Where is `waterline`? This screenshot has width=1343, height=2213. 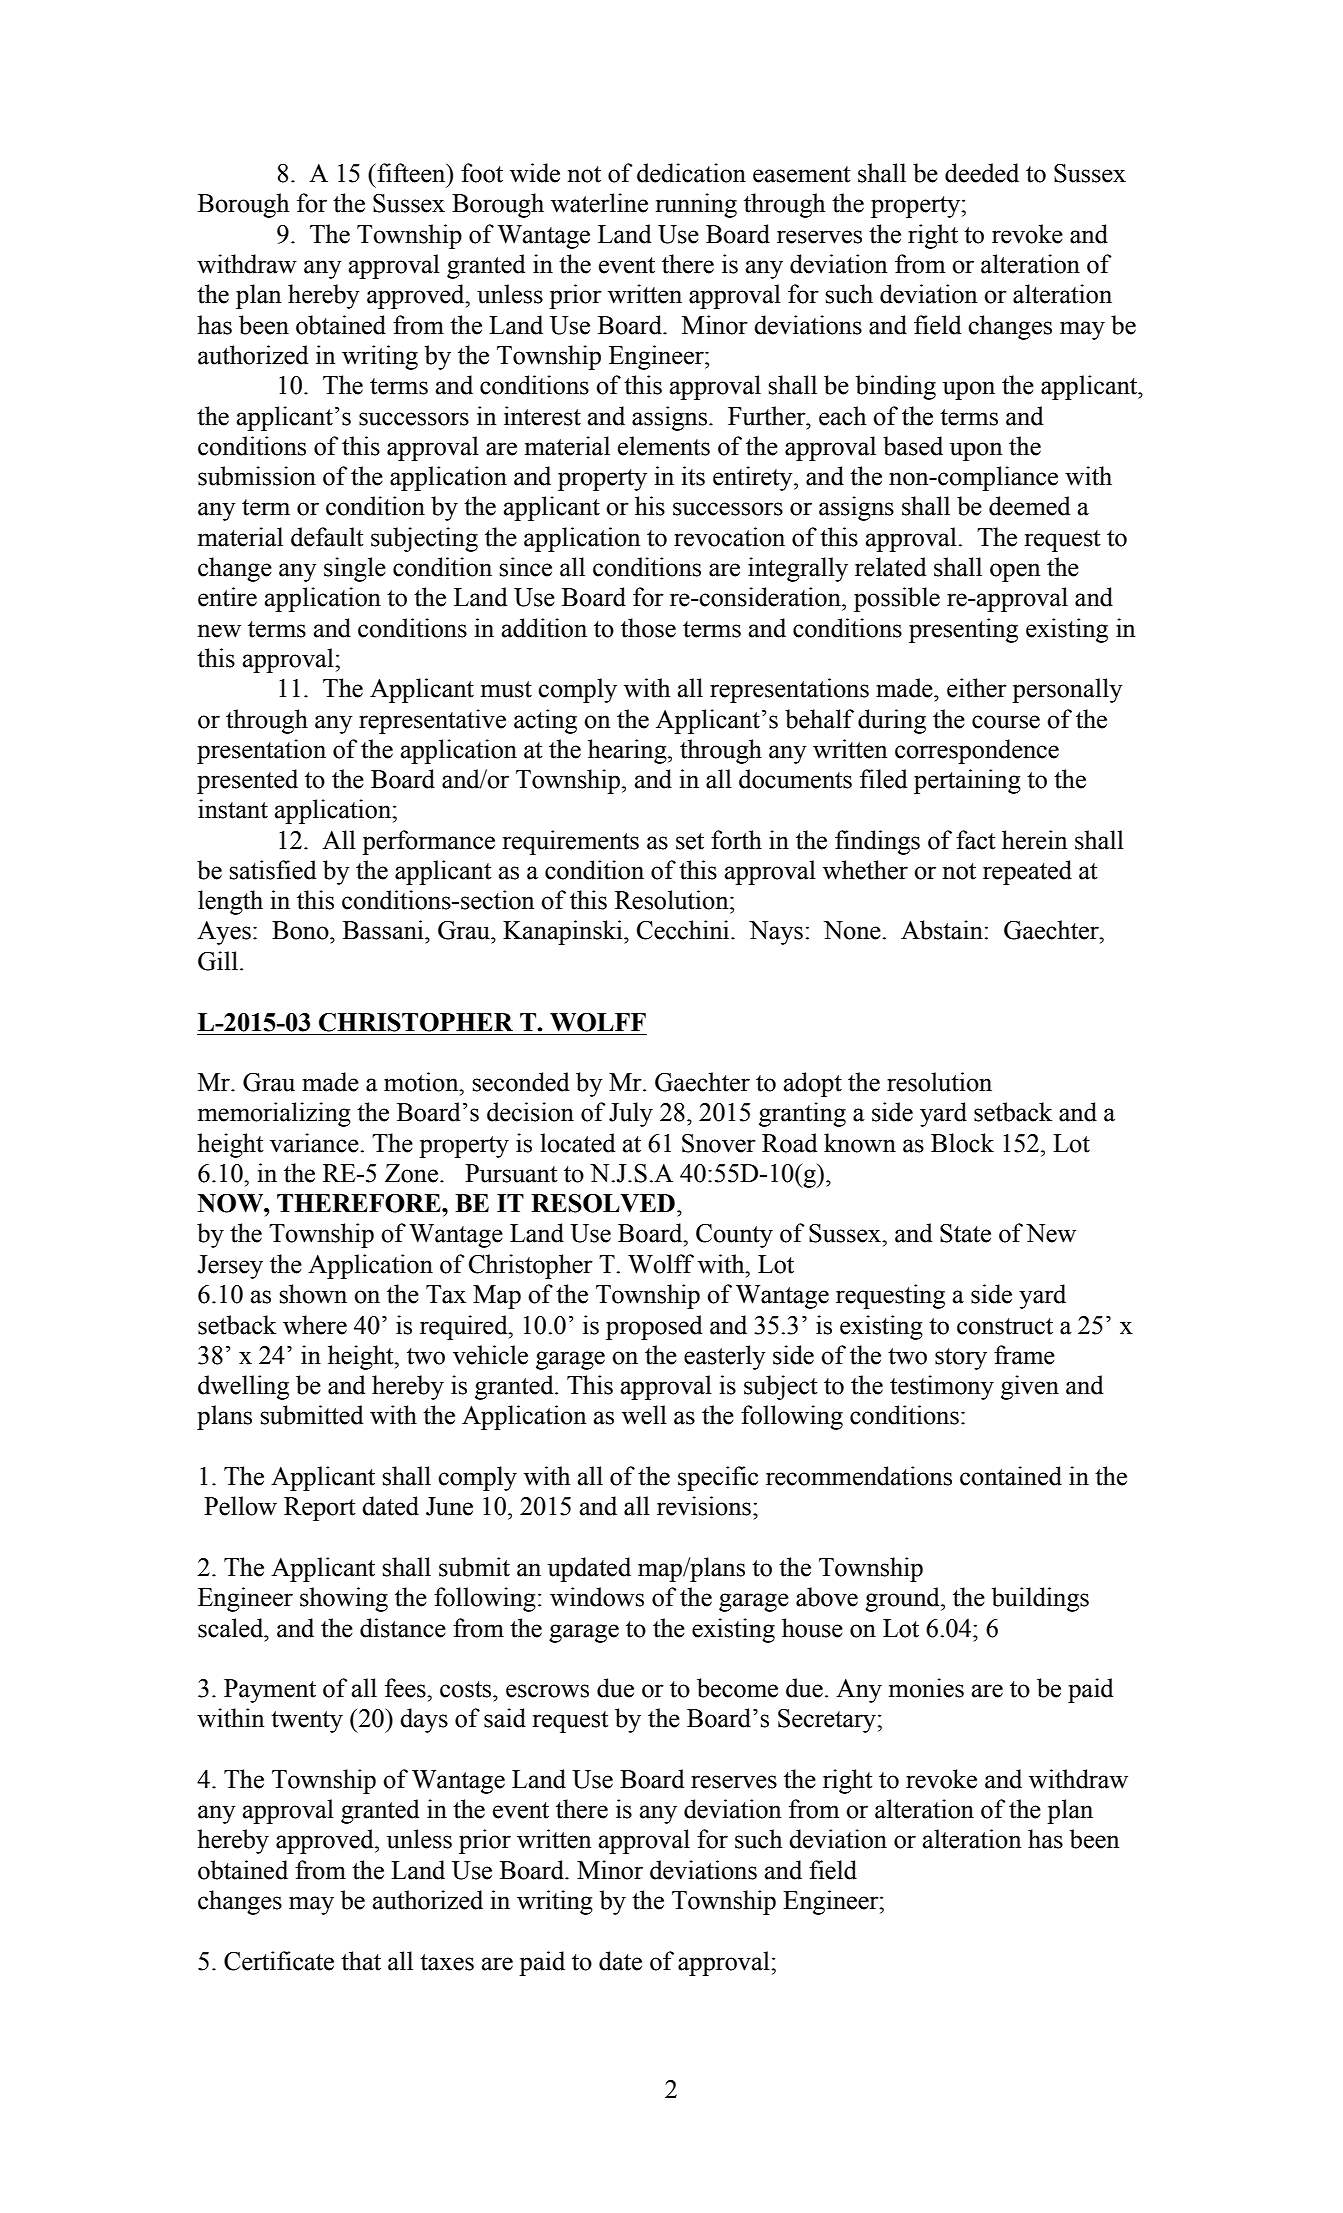 waterline is located at coordinates (599, 203).
